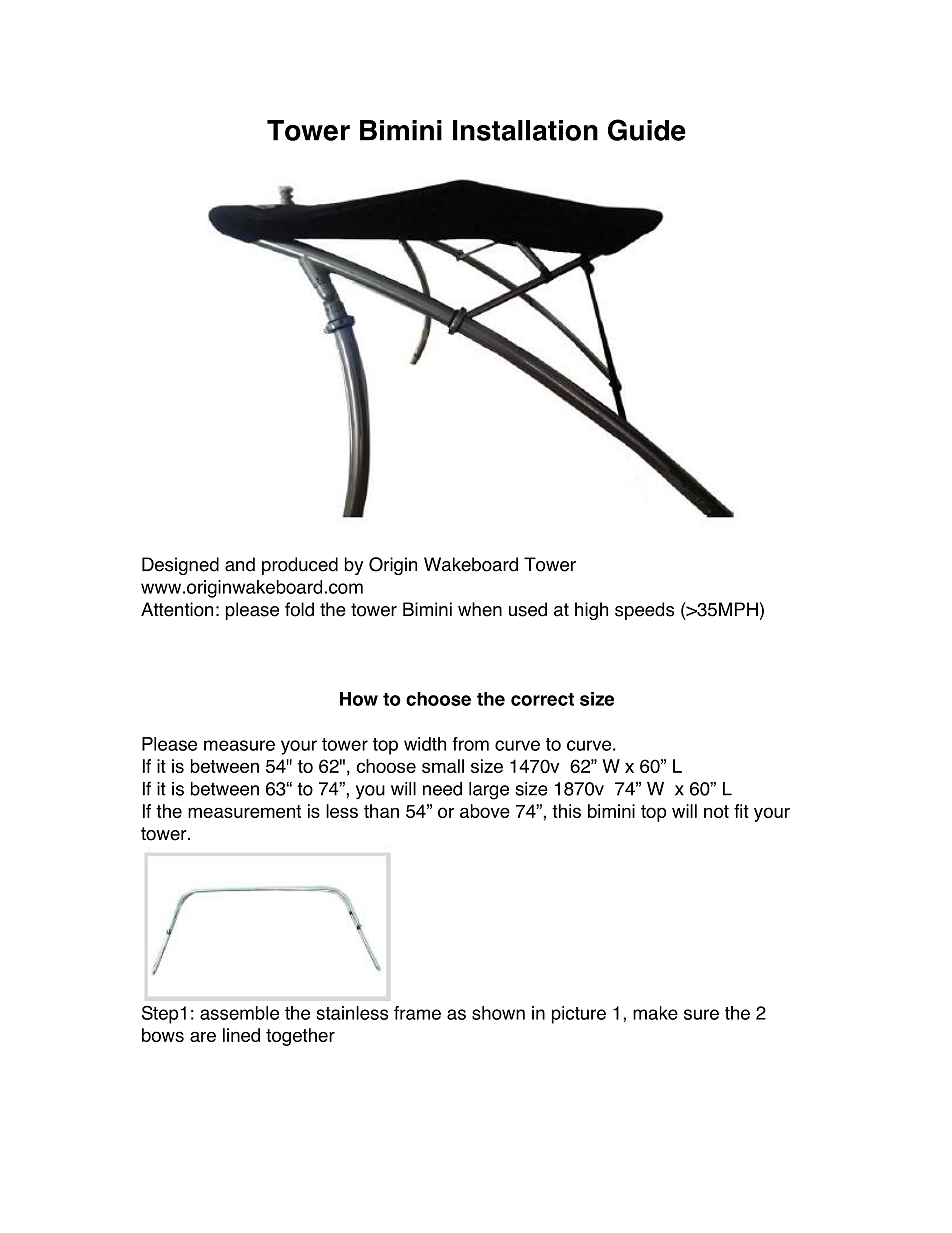 This document has height=1233, width=952. What do you see at coordinates (177, 609) in the document?
I see `Attention` at bounding box center [177, 609].
